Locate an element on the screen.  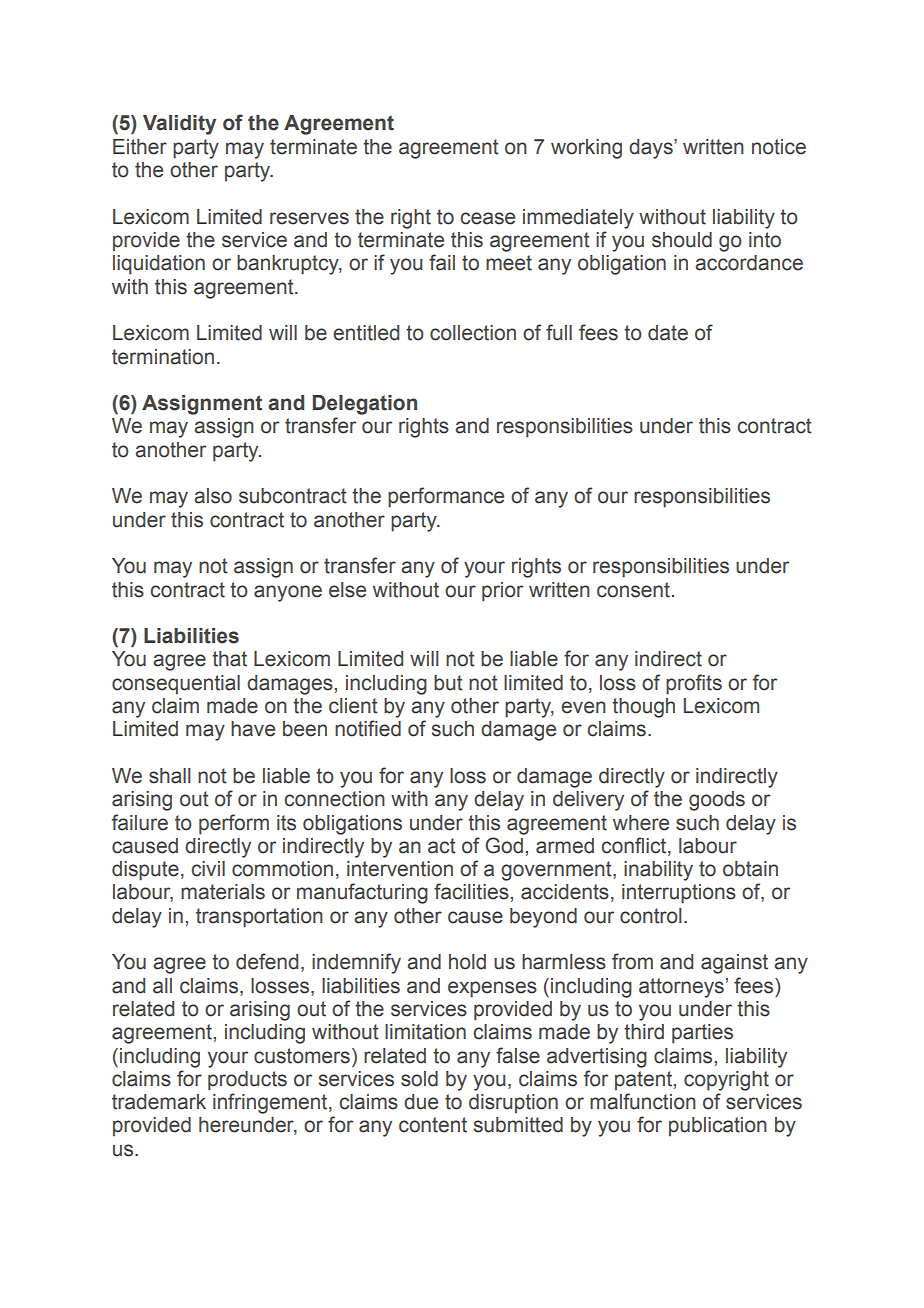
date is located at coordinates (668, 333).
